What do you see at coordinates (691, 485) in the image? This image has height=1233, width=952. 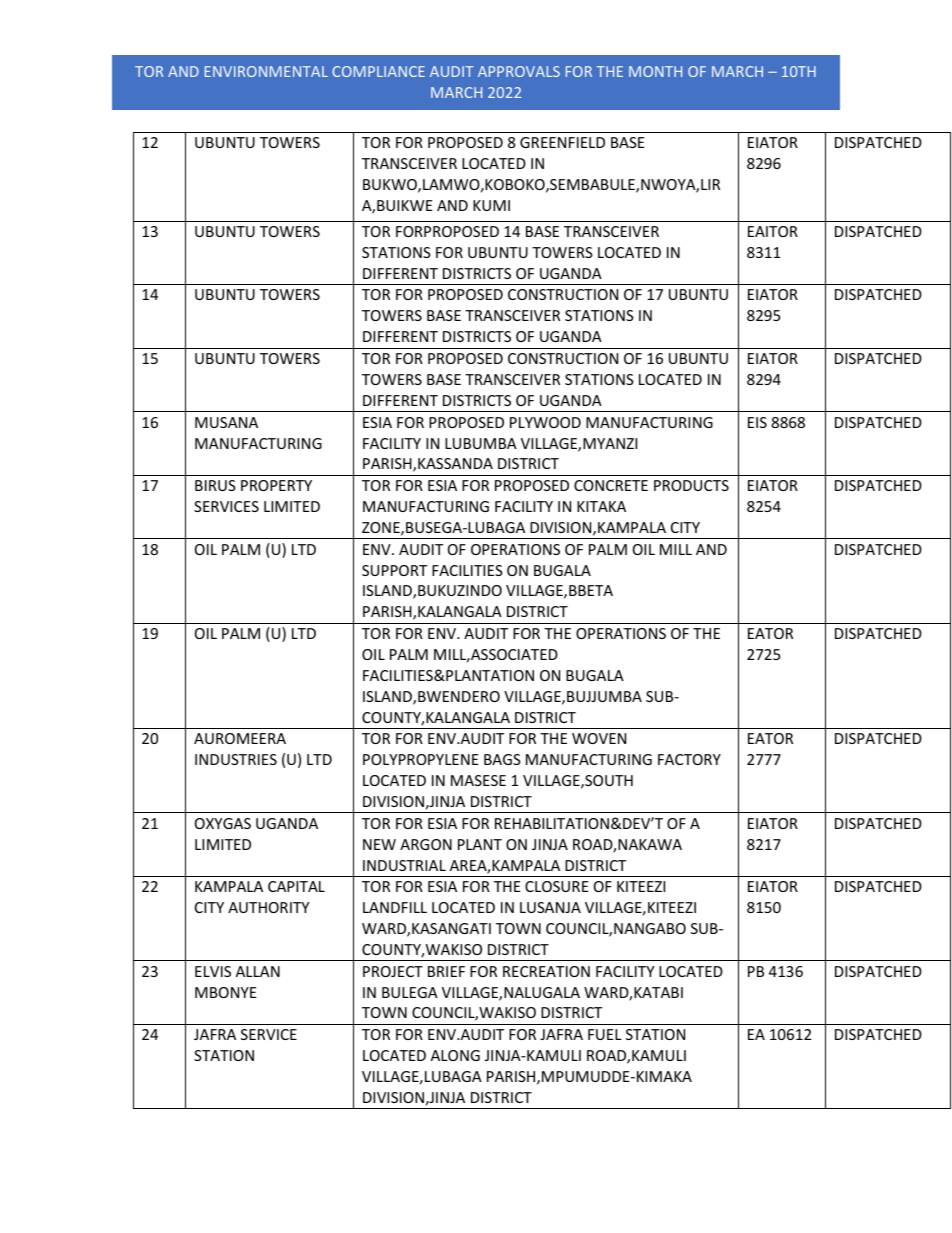 I see `PRODUCTS` at bounding box center [691, 485].
